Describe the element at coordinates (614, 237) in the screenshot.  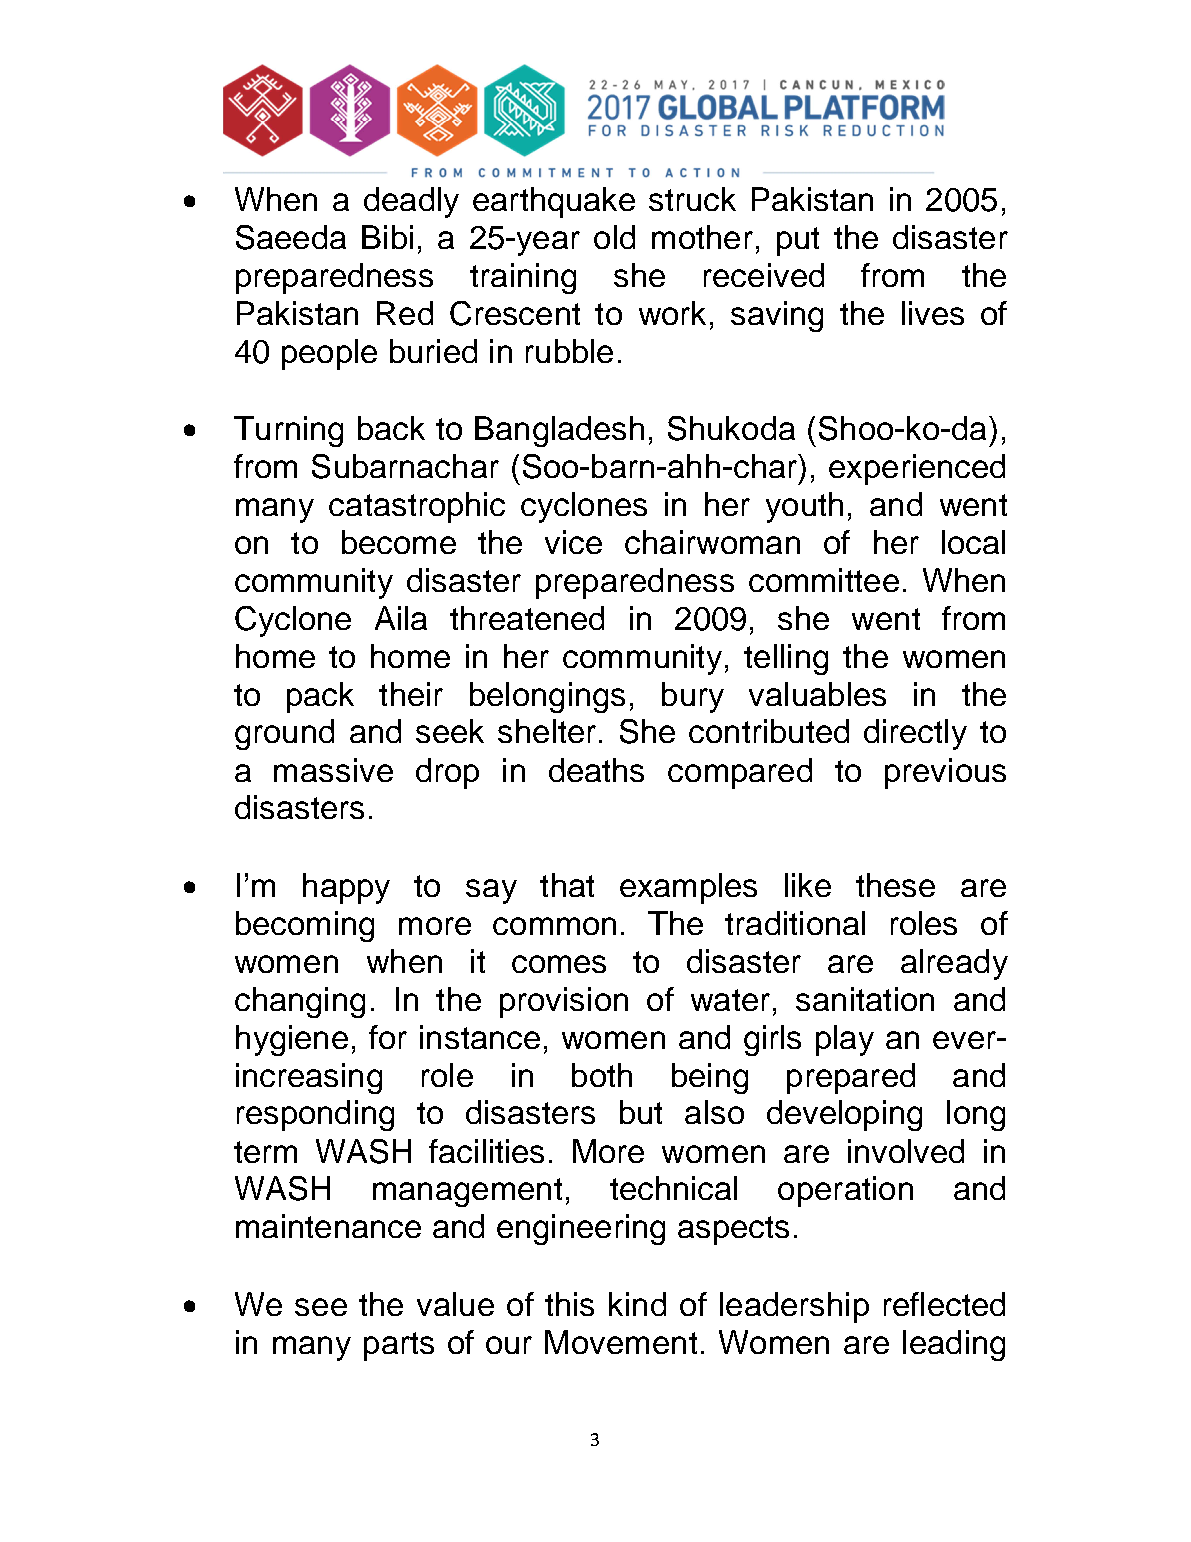
I see `old` at that location.
